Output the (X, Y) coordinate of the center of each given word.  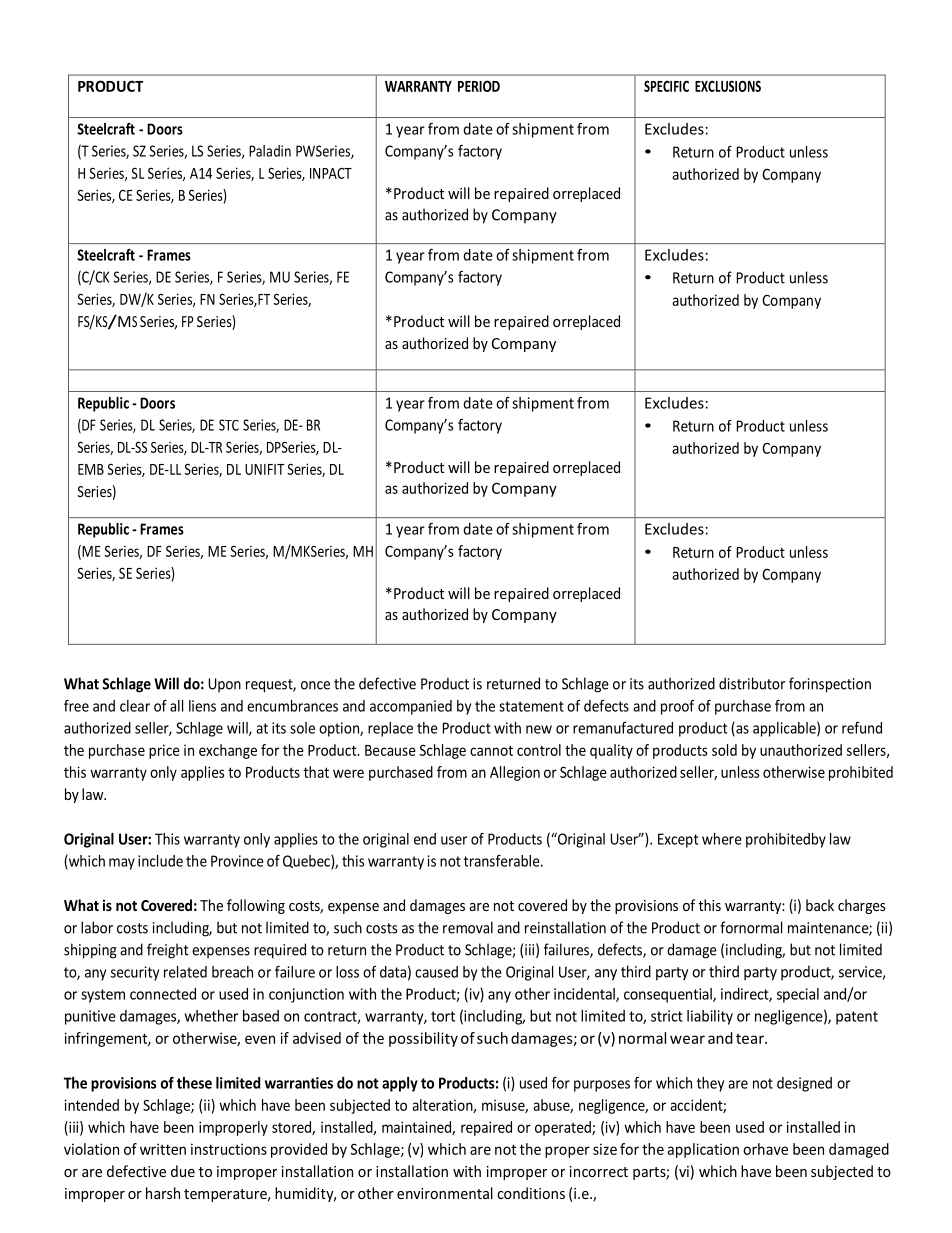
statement (531, 706)
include (160, 861)
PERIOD (479, 86)
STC (229, 425)
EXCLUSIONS (728, 86)
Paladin (270, 151)
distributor (752, 683)
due (183, 1171)
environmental (445, 1193)
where (722, 839)
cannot (491, 750)
